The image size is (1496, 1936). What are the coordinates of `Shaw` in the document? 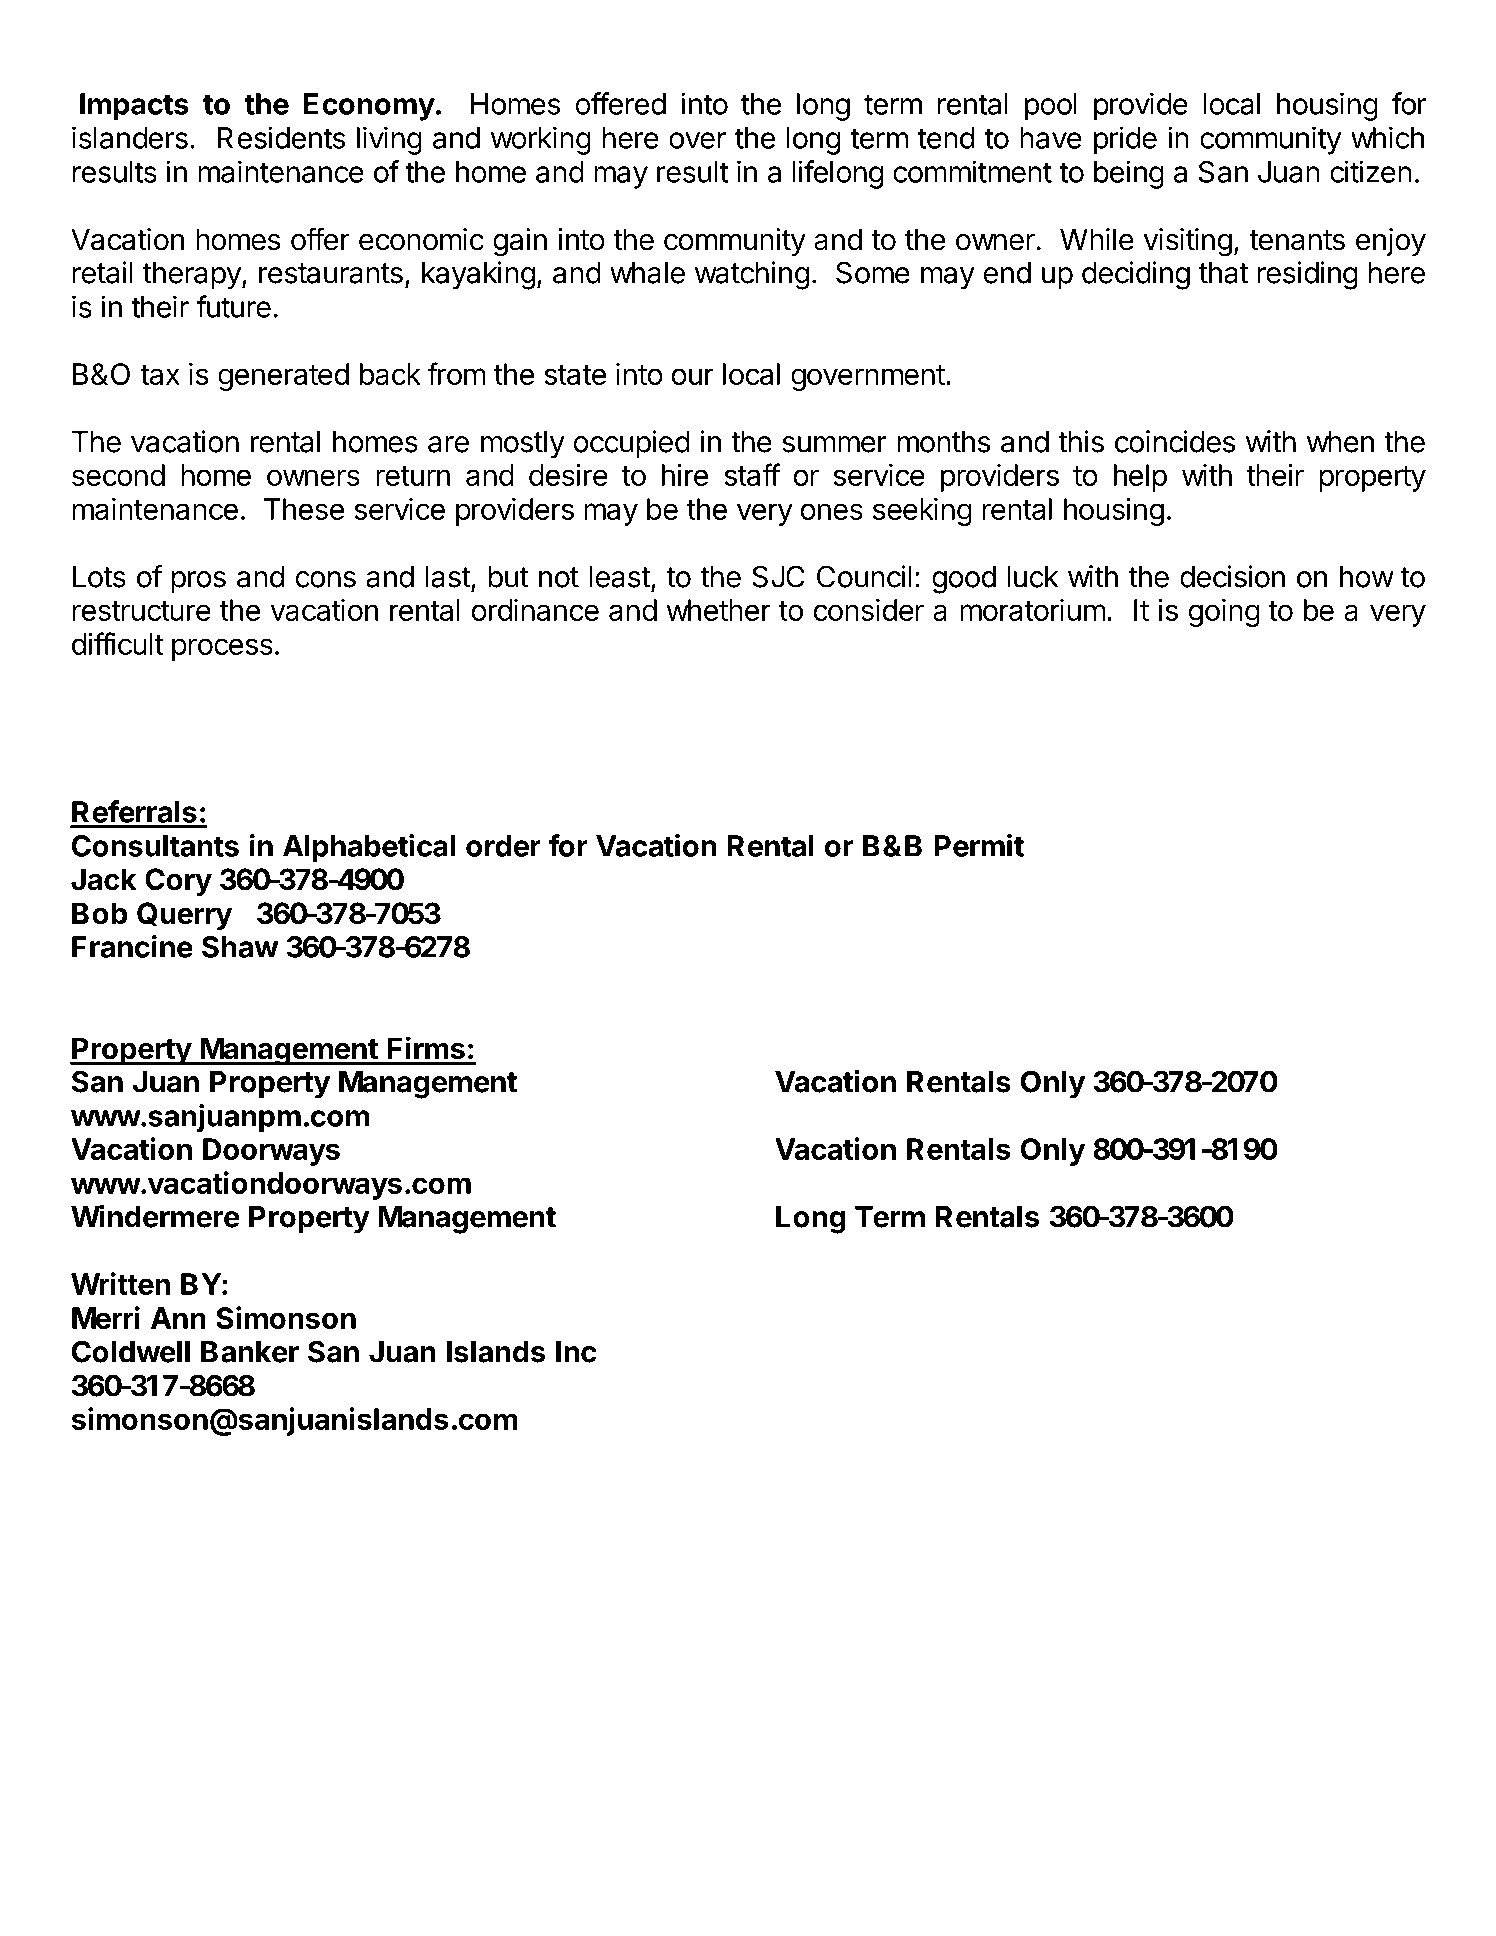 It's located at (240, 947).
